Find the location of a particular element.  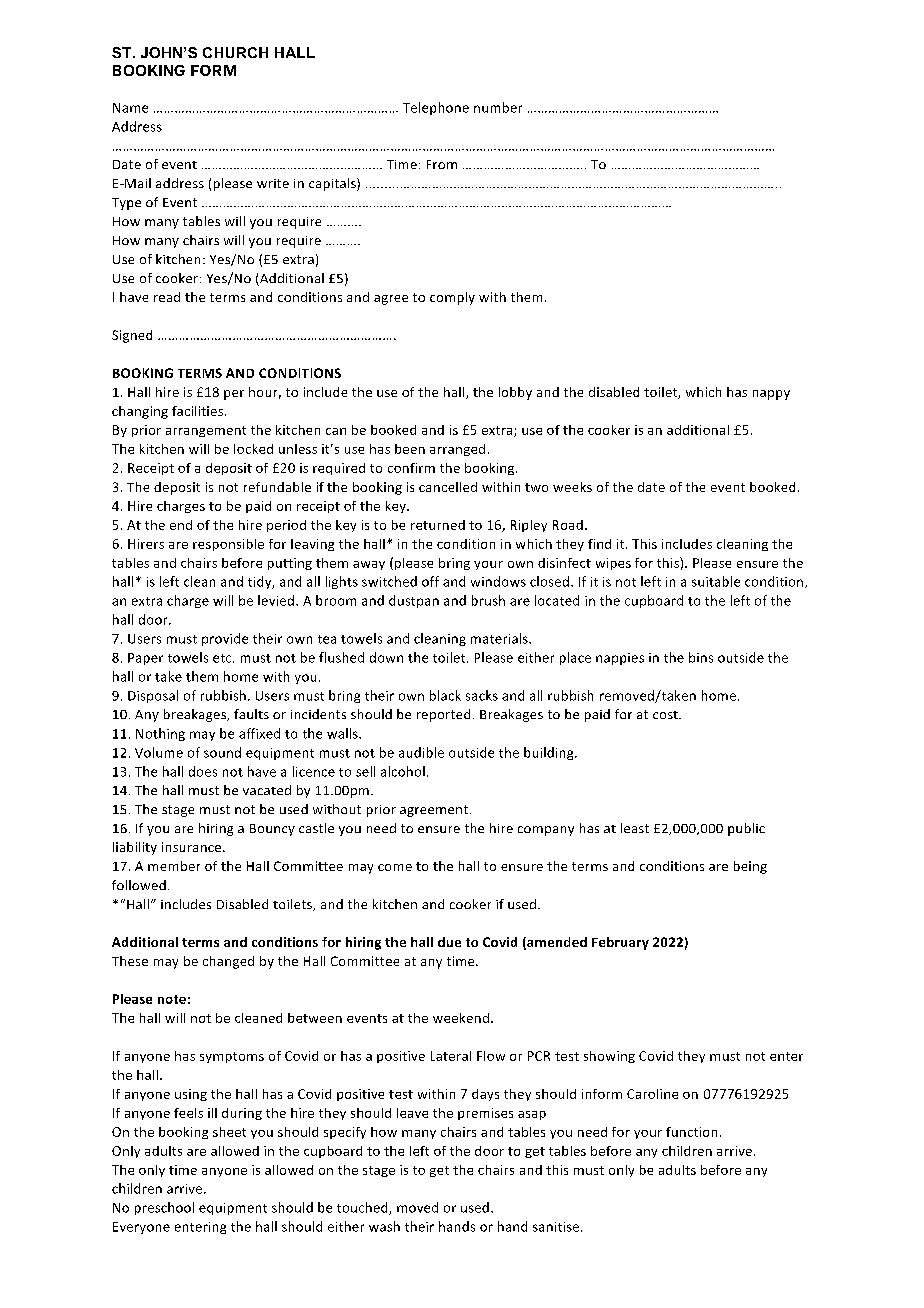

comply is located at coordinates (452, 298).
